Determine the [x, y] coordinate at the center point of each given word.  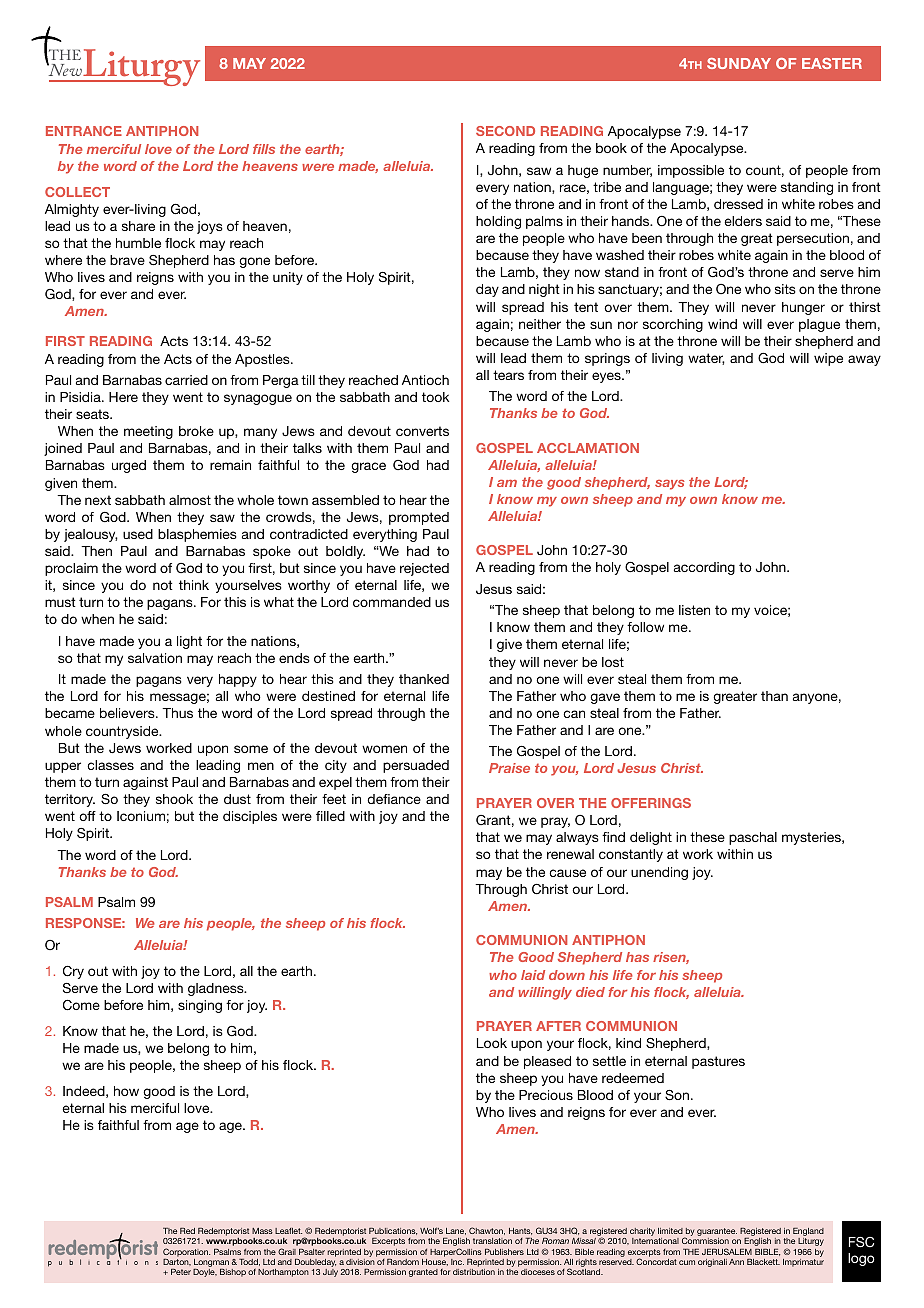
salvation [155, 658]
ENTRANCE [84, 131]
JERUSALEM [727, 1251]
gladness [217, 989]
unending [659, 873]
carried [186, 380]
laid [533, 975]
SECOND [505, 131]
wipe [828, 359]
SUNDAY [739, 63]
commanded [392, 602]
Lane [456, 1231]
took [435, 397]
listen [694, 610]
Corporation [186, 1252]
